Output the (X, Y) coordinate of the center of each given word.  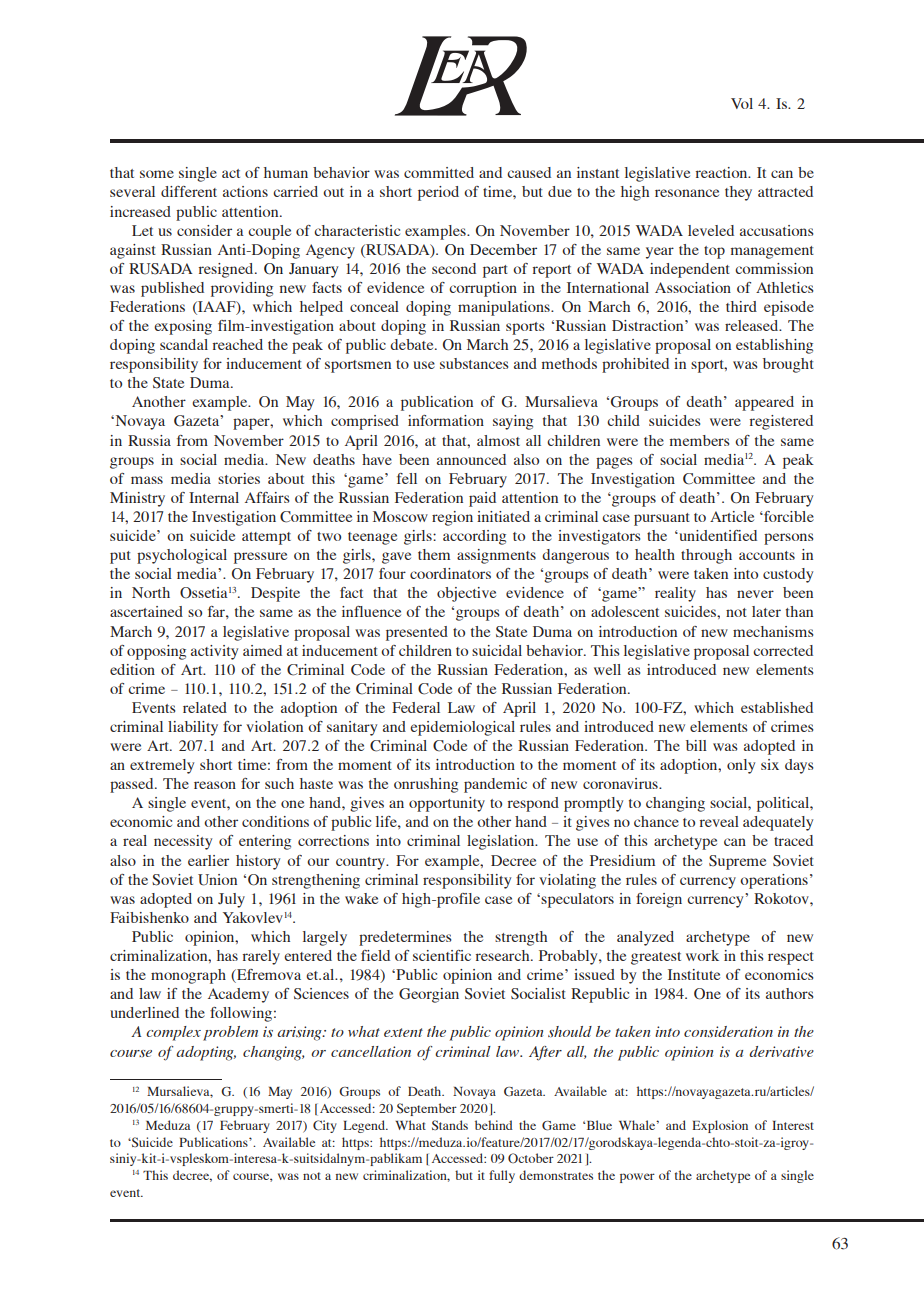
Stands (450, 1125)
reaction (723, 172)
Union (217, 880)
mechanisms (773, 631)
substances (474, 363)
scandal (184, 344)
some (157, 174)
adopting (206, 1053)
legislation (502, 842)
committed (439, 172)
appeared (764, 403)
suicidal (497, 650)
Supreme (737, 862)
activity (214, 652)
